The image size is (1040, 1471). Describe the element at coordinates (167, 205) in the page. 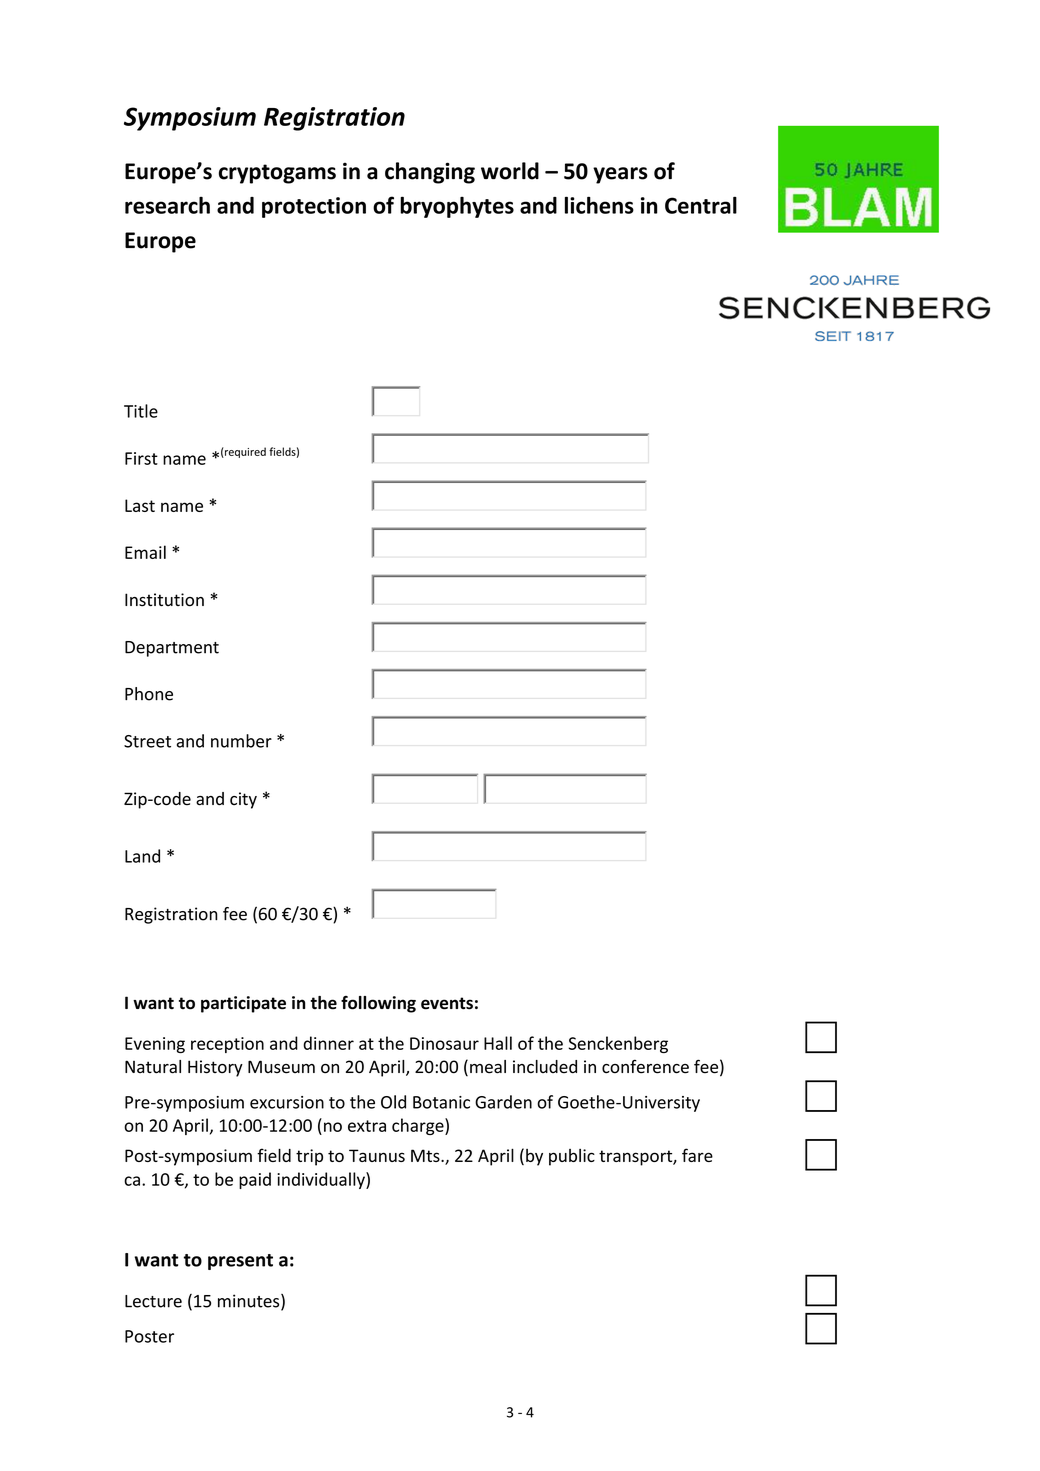

I see `research` at that location.
